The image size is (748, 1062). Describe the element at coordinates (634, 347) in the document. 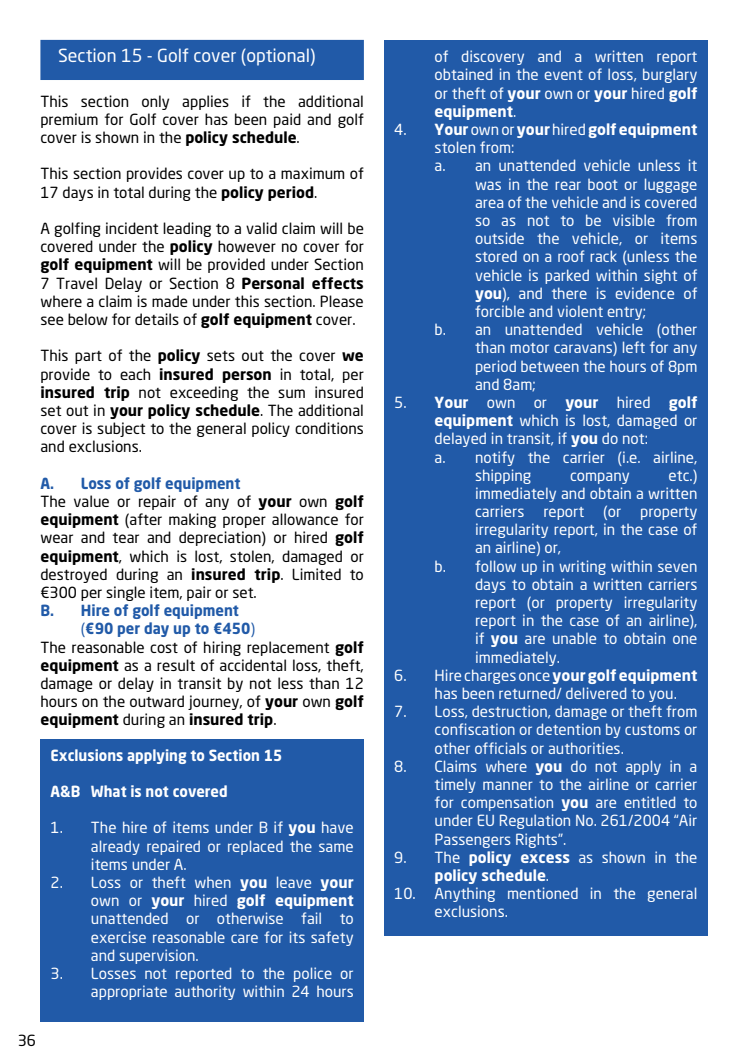

I see `left` at that location.
